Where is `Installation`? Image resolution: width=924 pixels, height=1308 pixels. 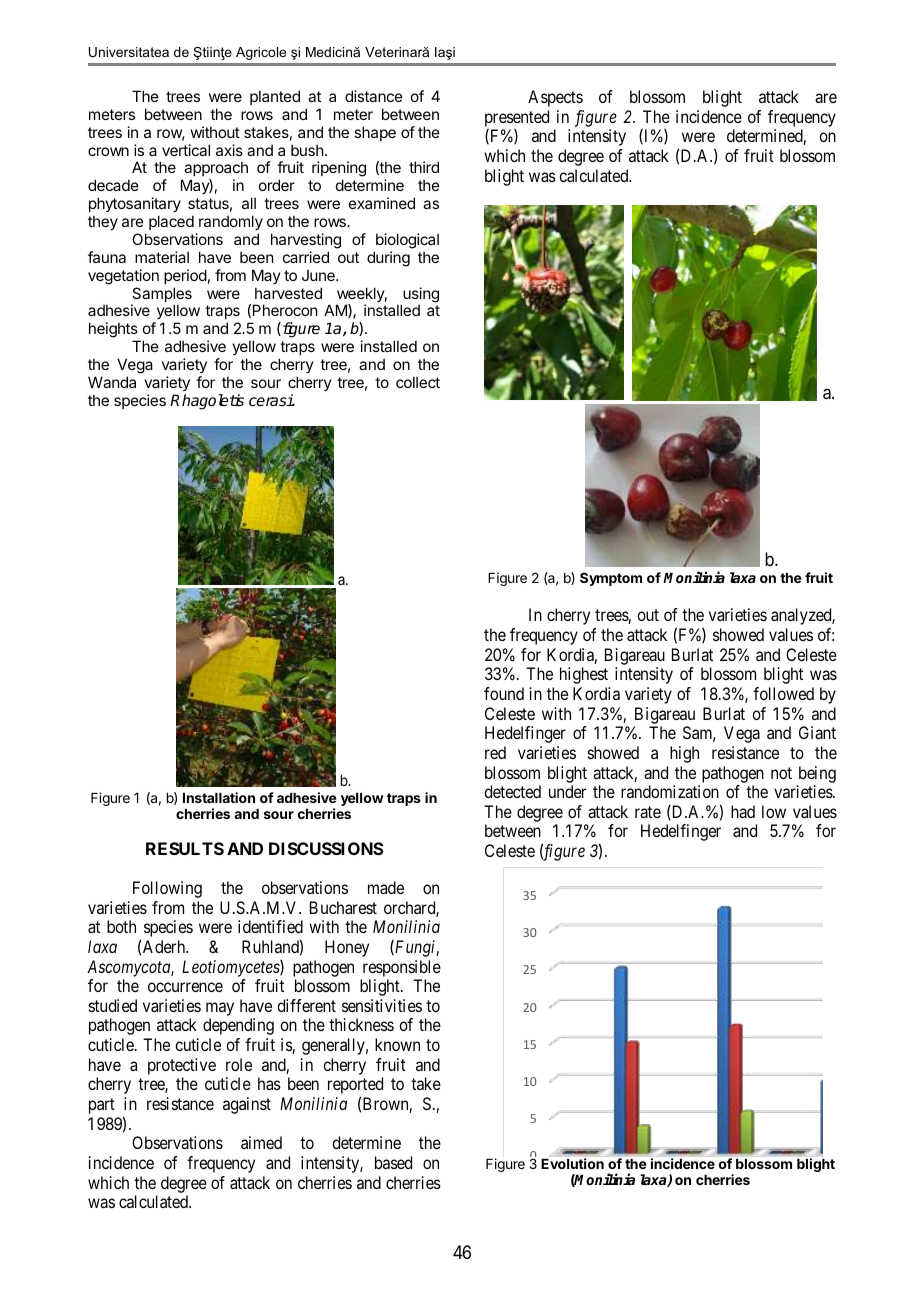 Installation is located at coordinates (219, 797).
